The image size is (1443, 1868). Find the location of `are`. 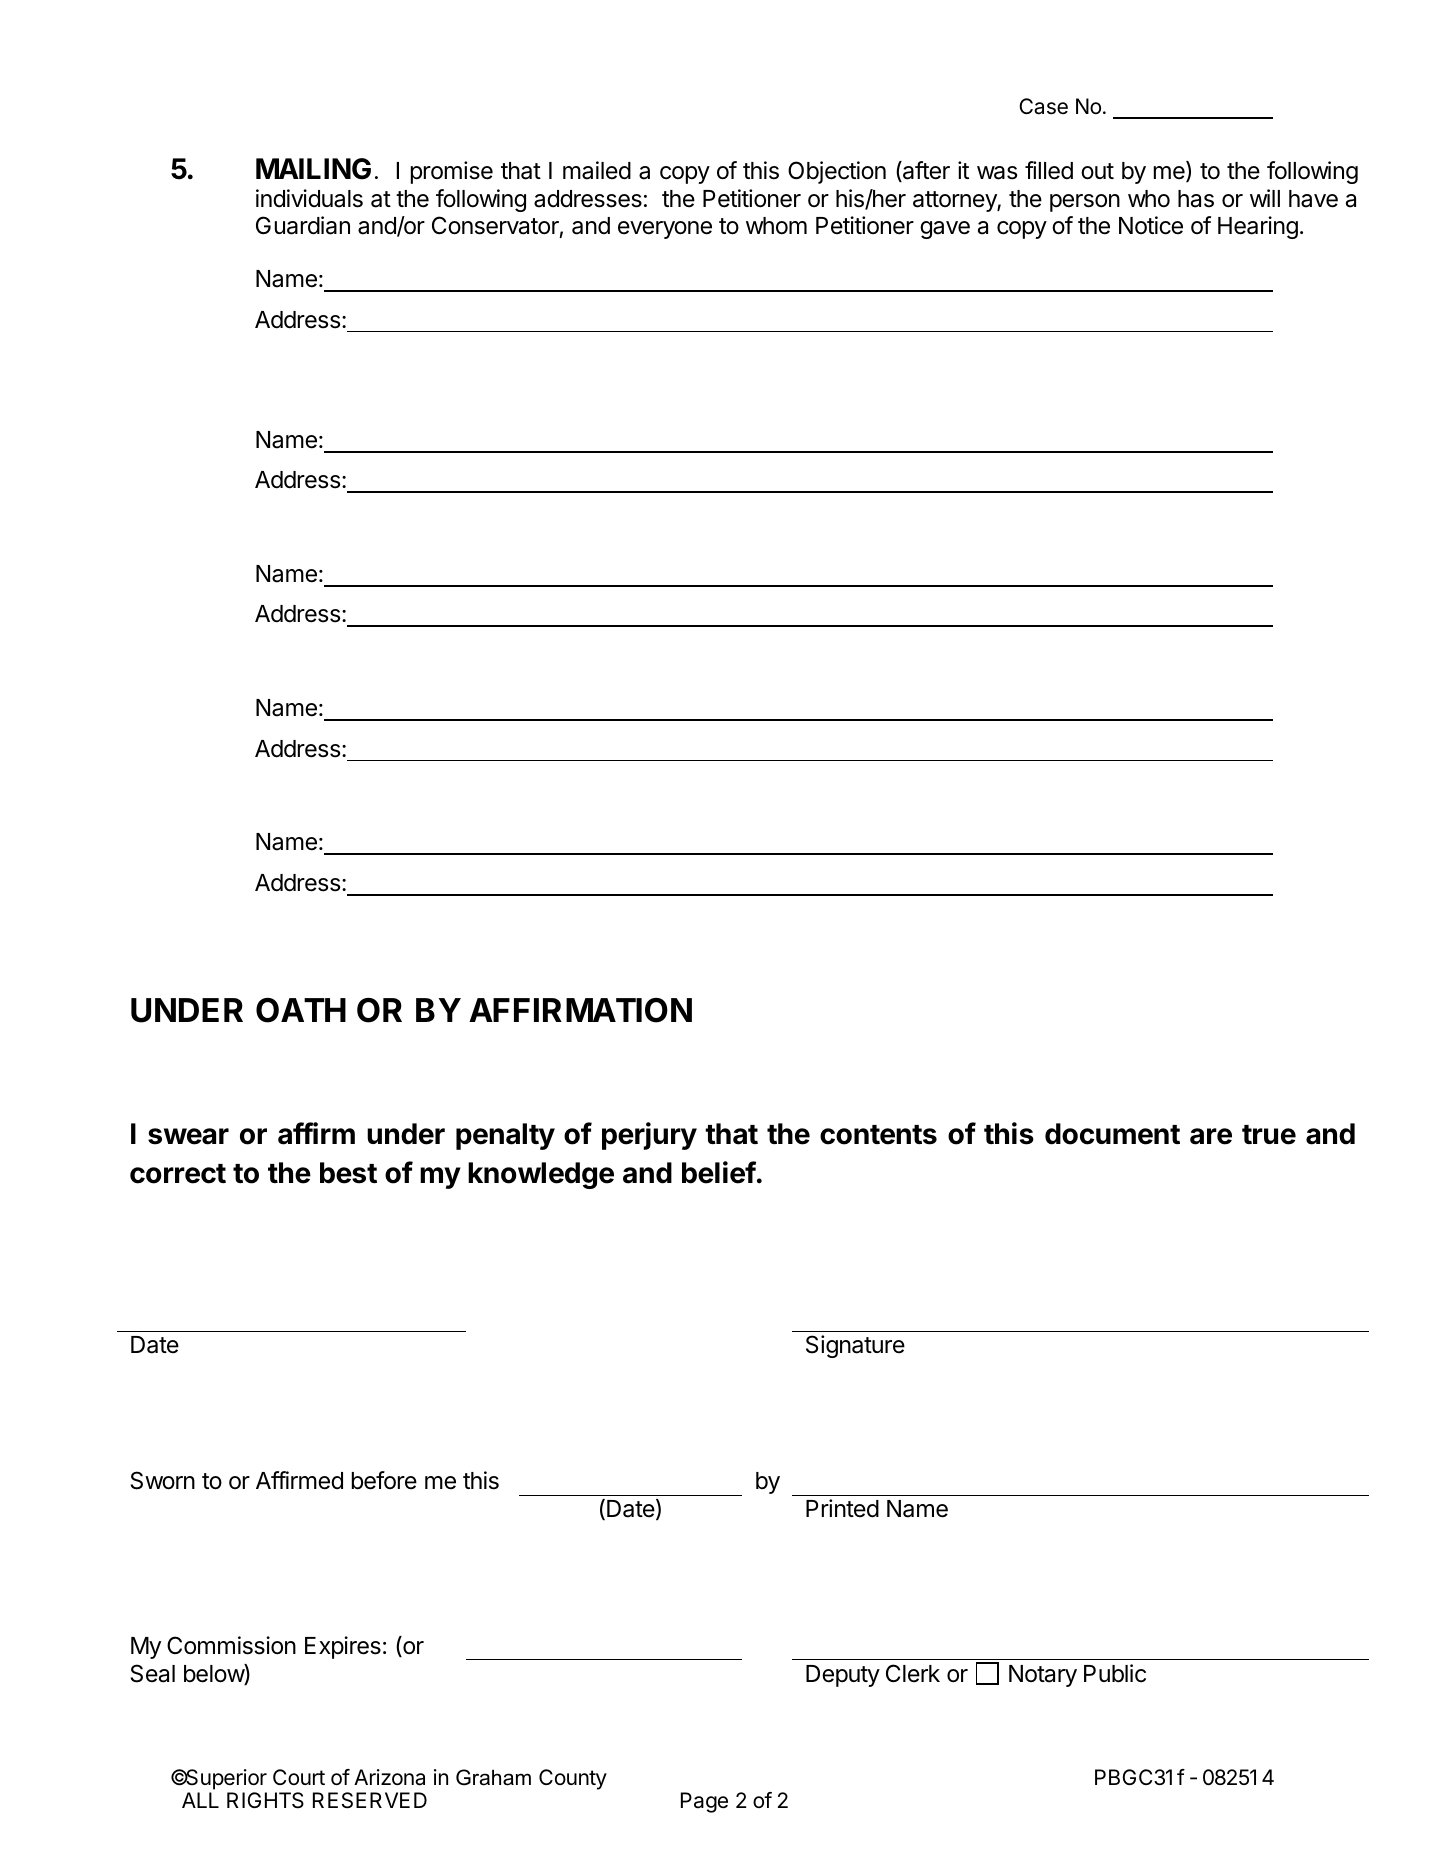

are is located at coordinates (1211, 1136).
